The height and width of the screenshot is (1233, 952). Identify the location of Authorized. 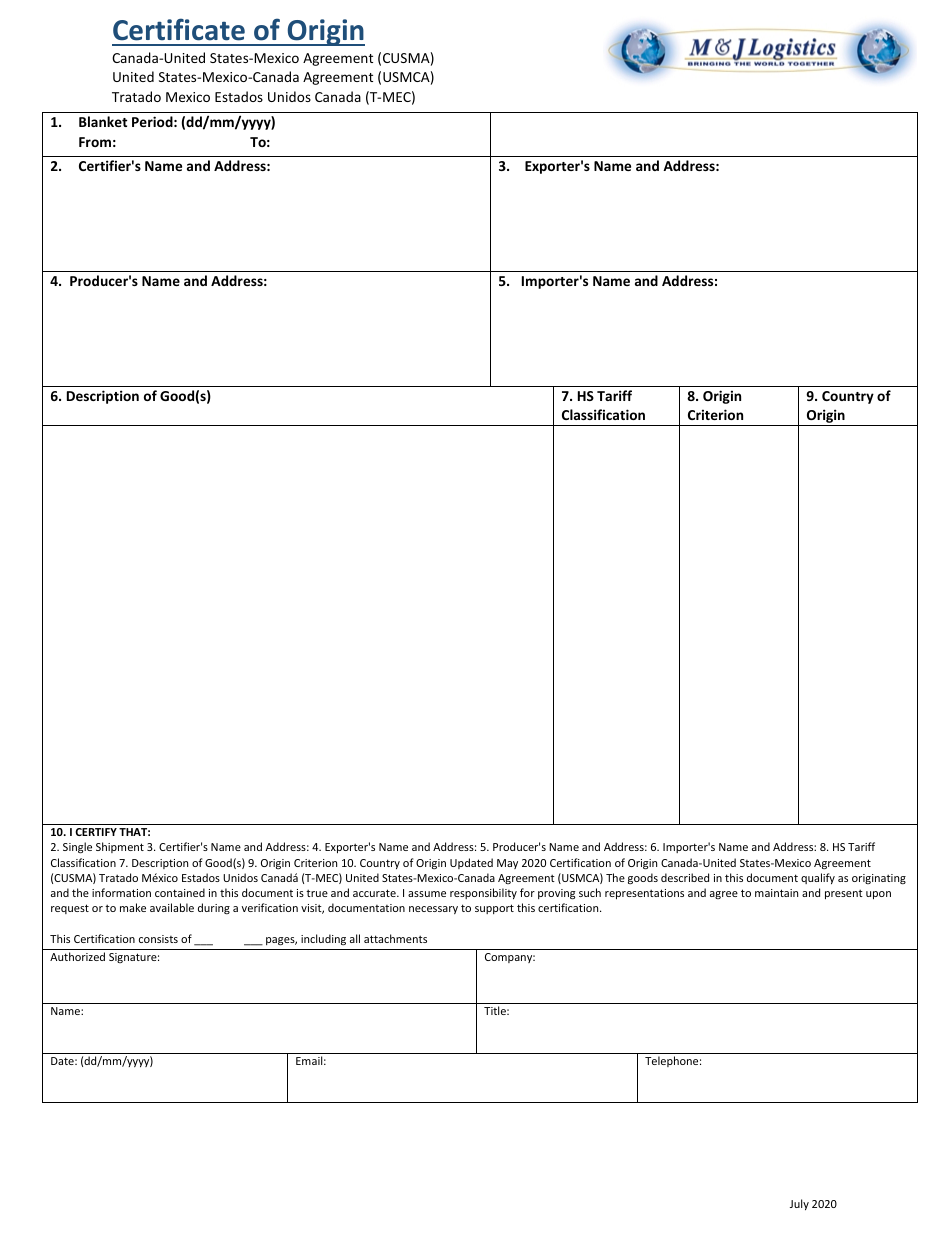
(77, 956).
